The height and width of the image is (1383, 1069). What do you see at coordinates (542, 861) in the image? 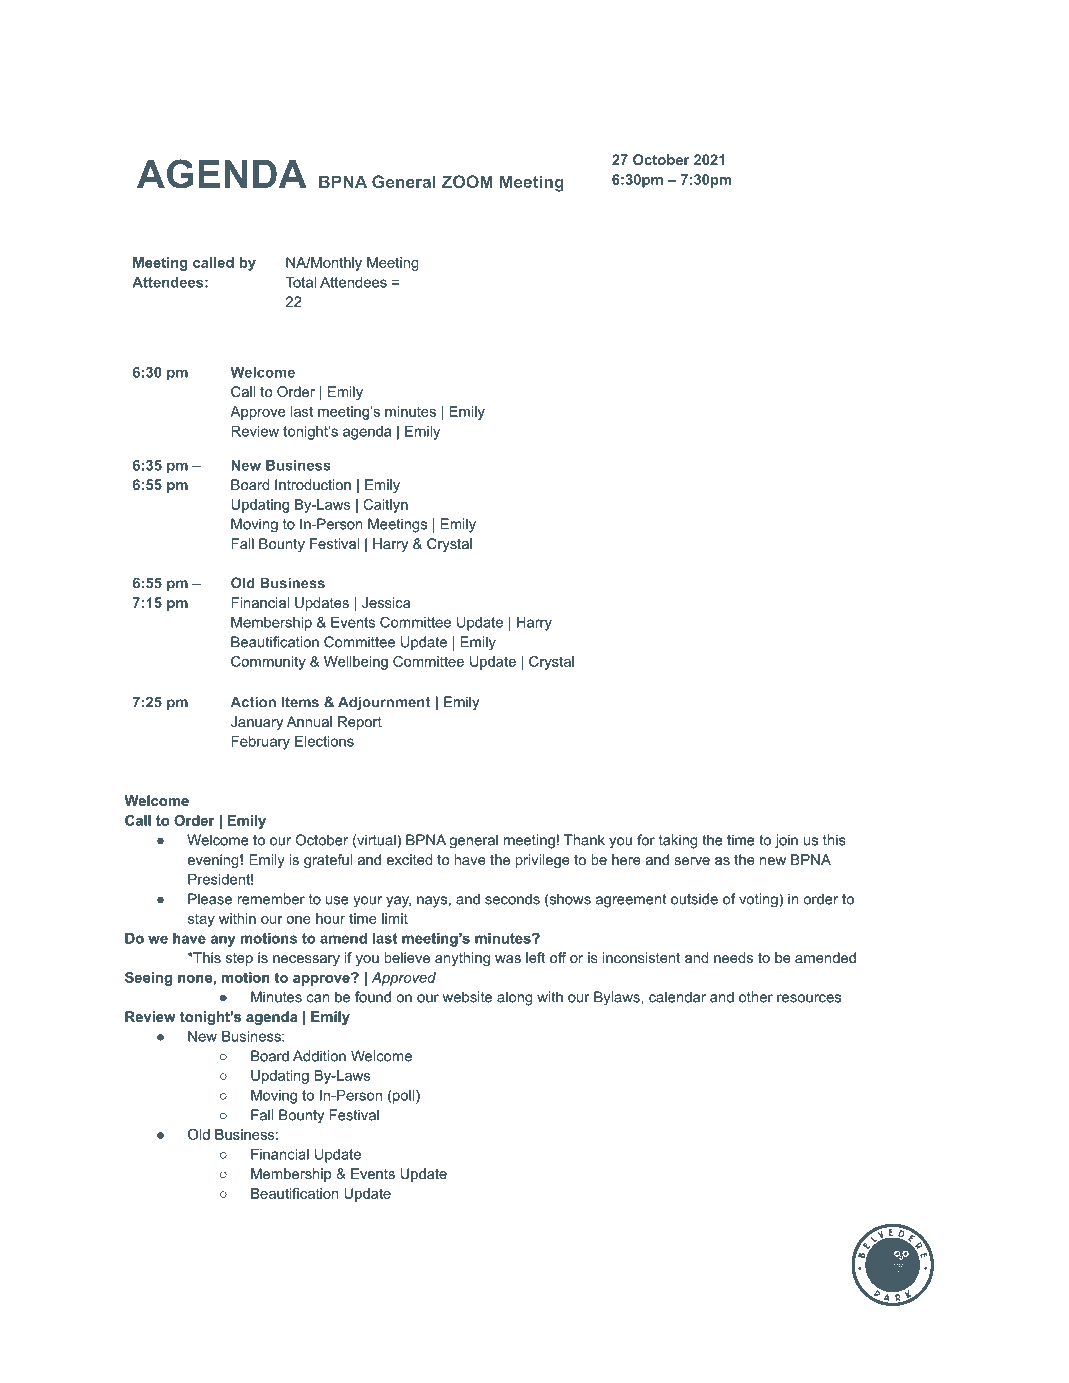
I see `privilege` at bounding box center [542, 861].
